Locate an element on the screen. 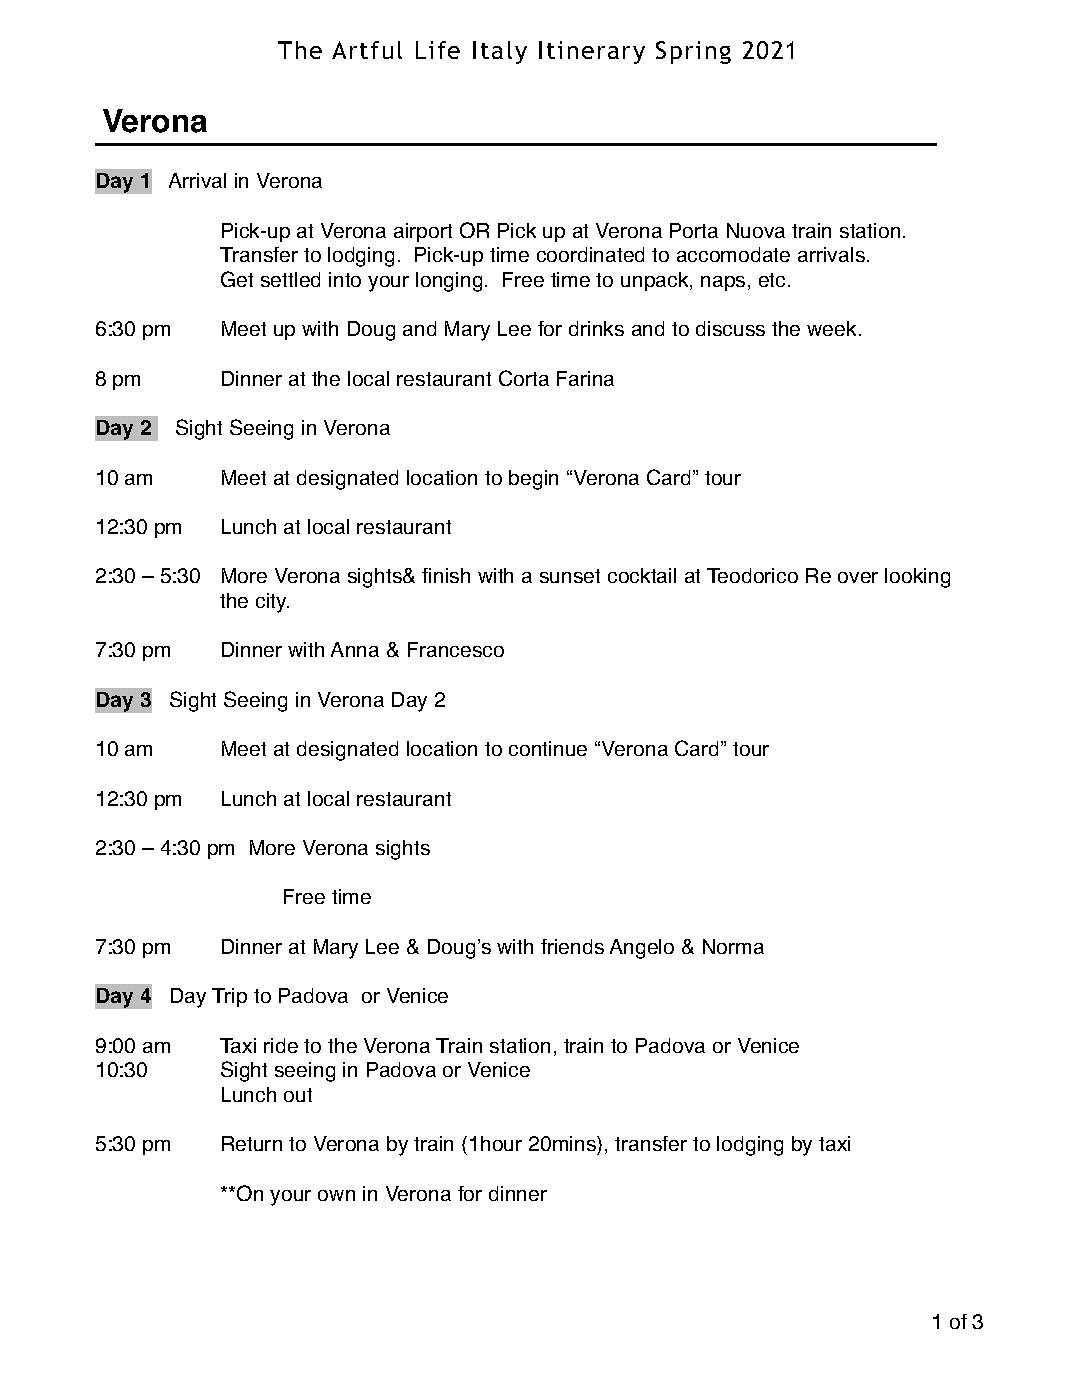 The width and height of the screenshot is (1080, 1397). over is located at coordinates (858, 577).
